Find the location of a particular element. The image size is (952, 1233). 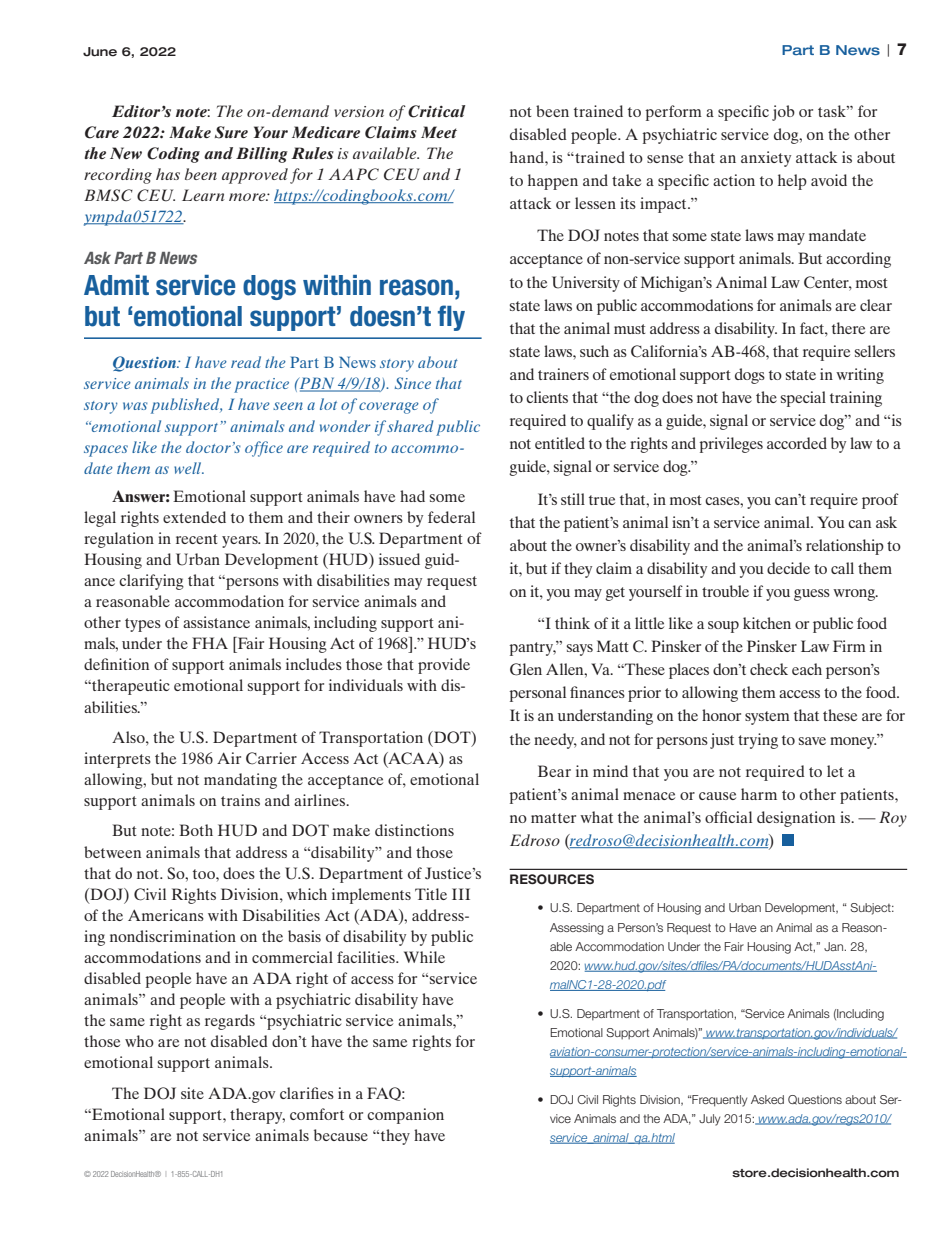

job is located at coordinates (783, 113).
